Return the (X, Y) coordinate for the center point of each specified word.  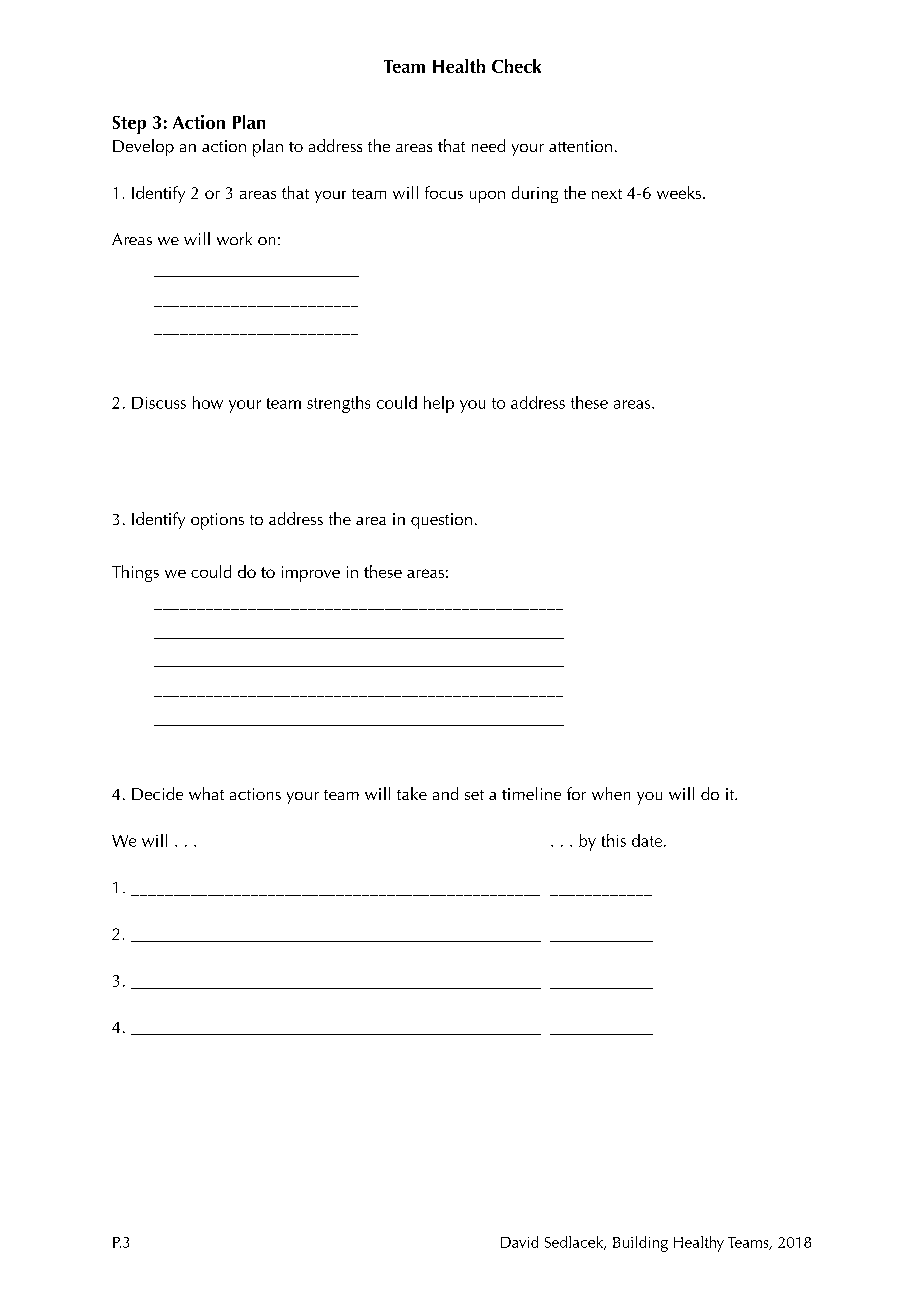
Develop (143, 147)
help (439, 404)
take (412, 793)
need (488, 145)
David (519, 1242)
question (441, 521)
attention (580, 146)
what (206, 793)
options (217, 521)
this (614, 840)
